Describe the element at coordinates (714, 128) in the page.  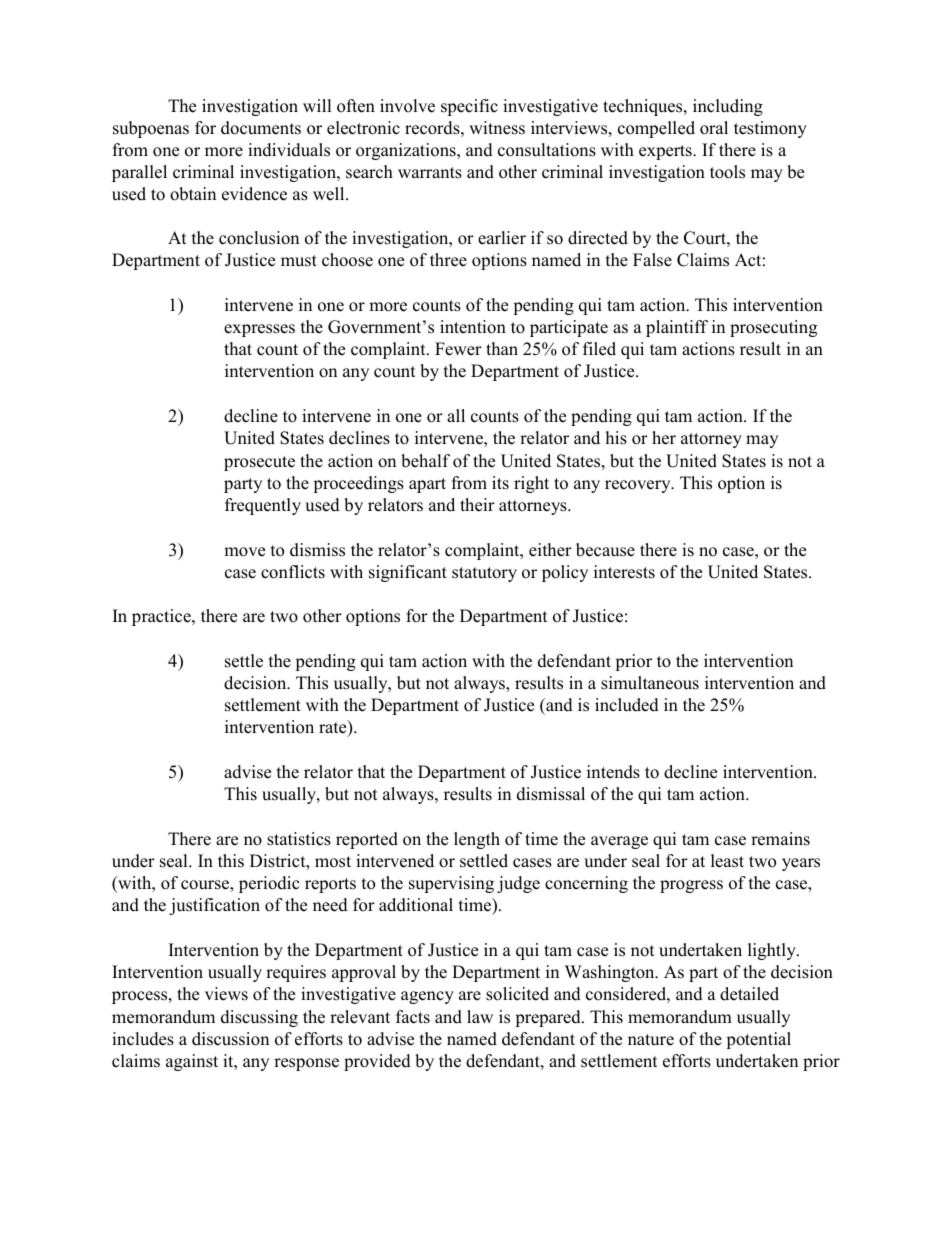
I see `oral` at that location.
